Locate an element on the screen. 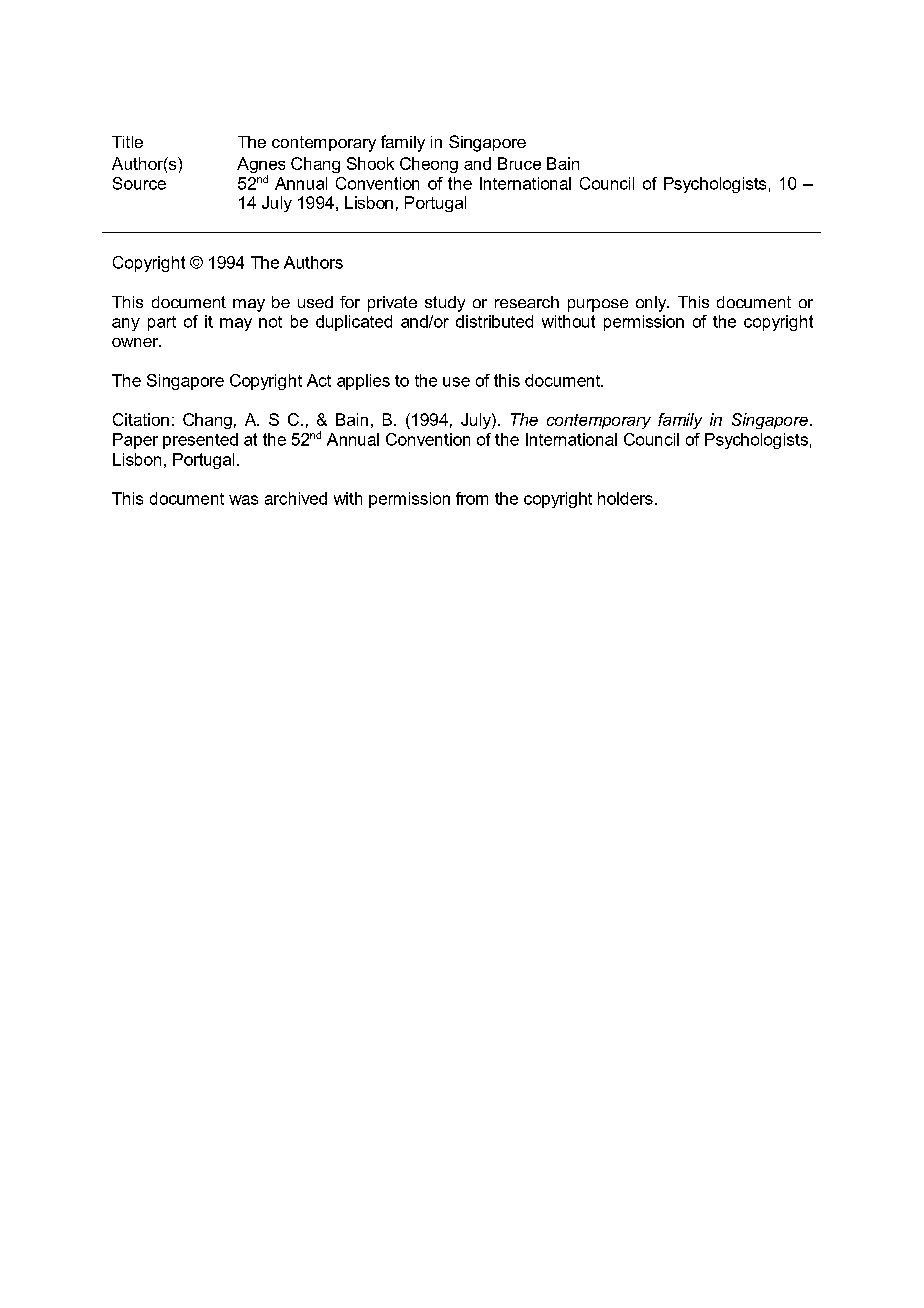 Image resolution: width=924 pixels, height=1308 pixels. research is located at coordinates (527, 302).
